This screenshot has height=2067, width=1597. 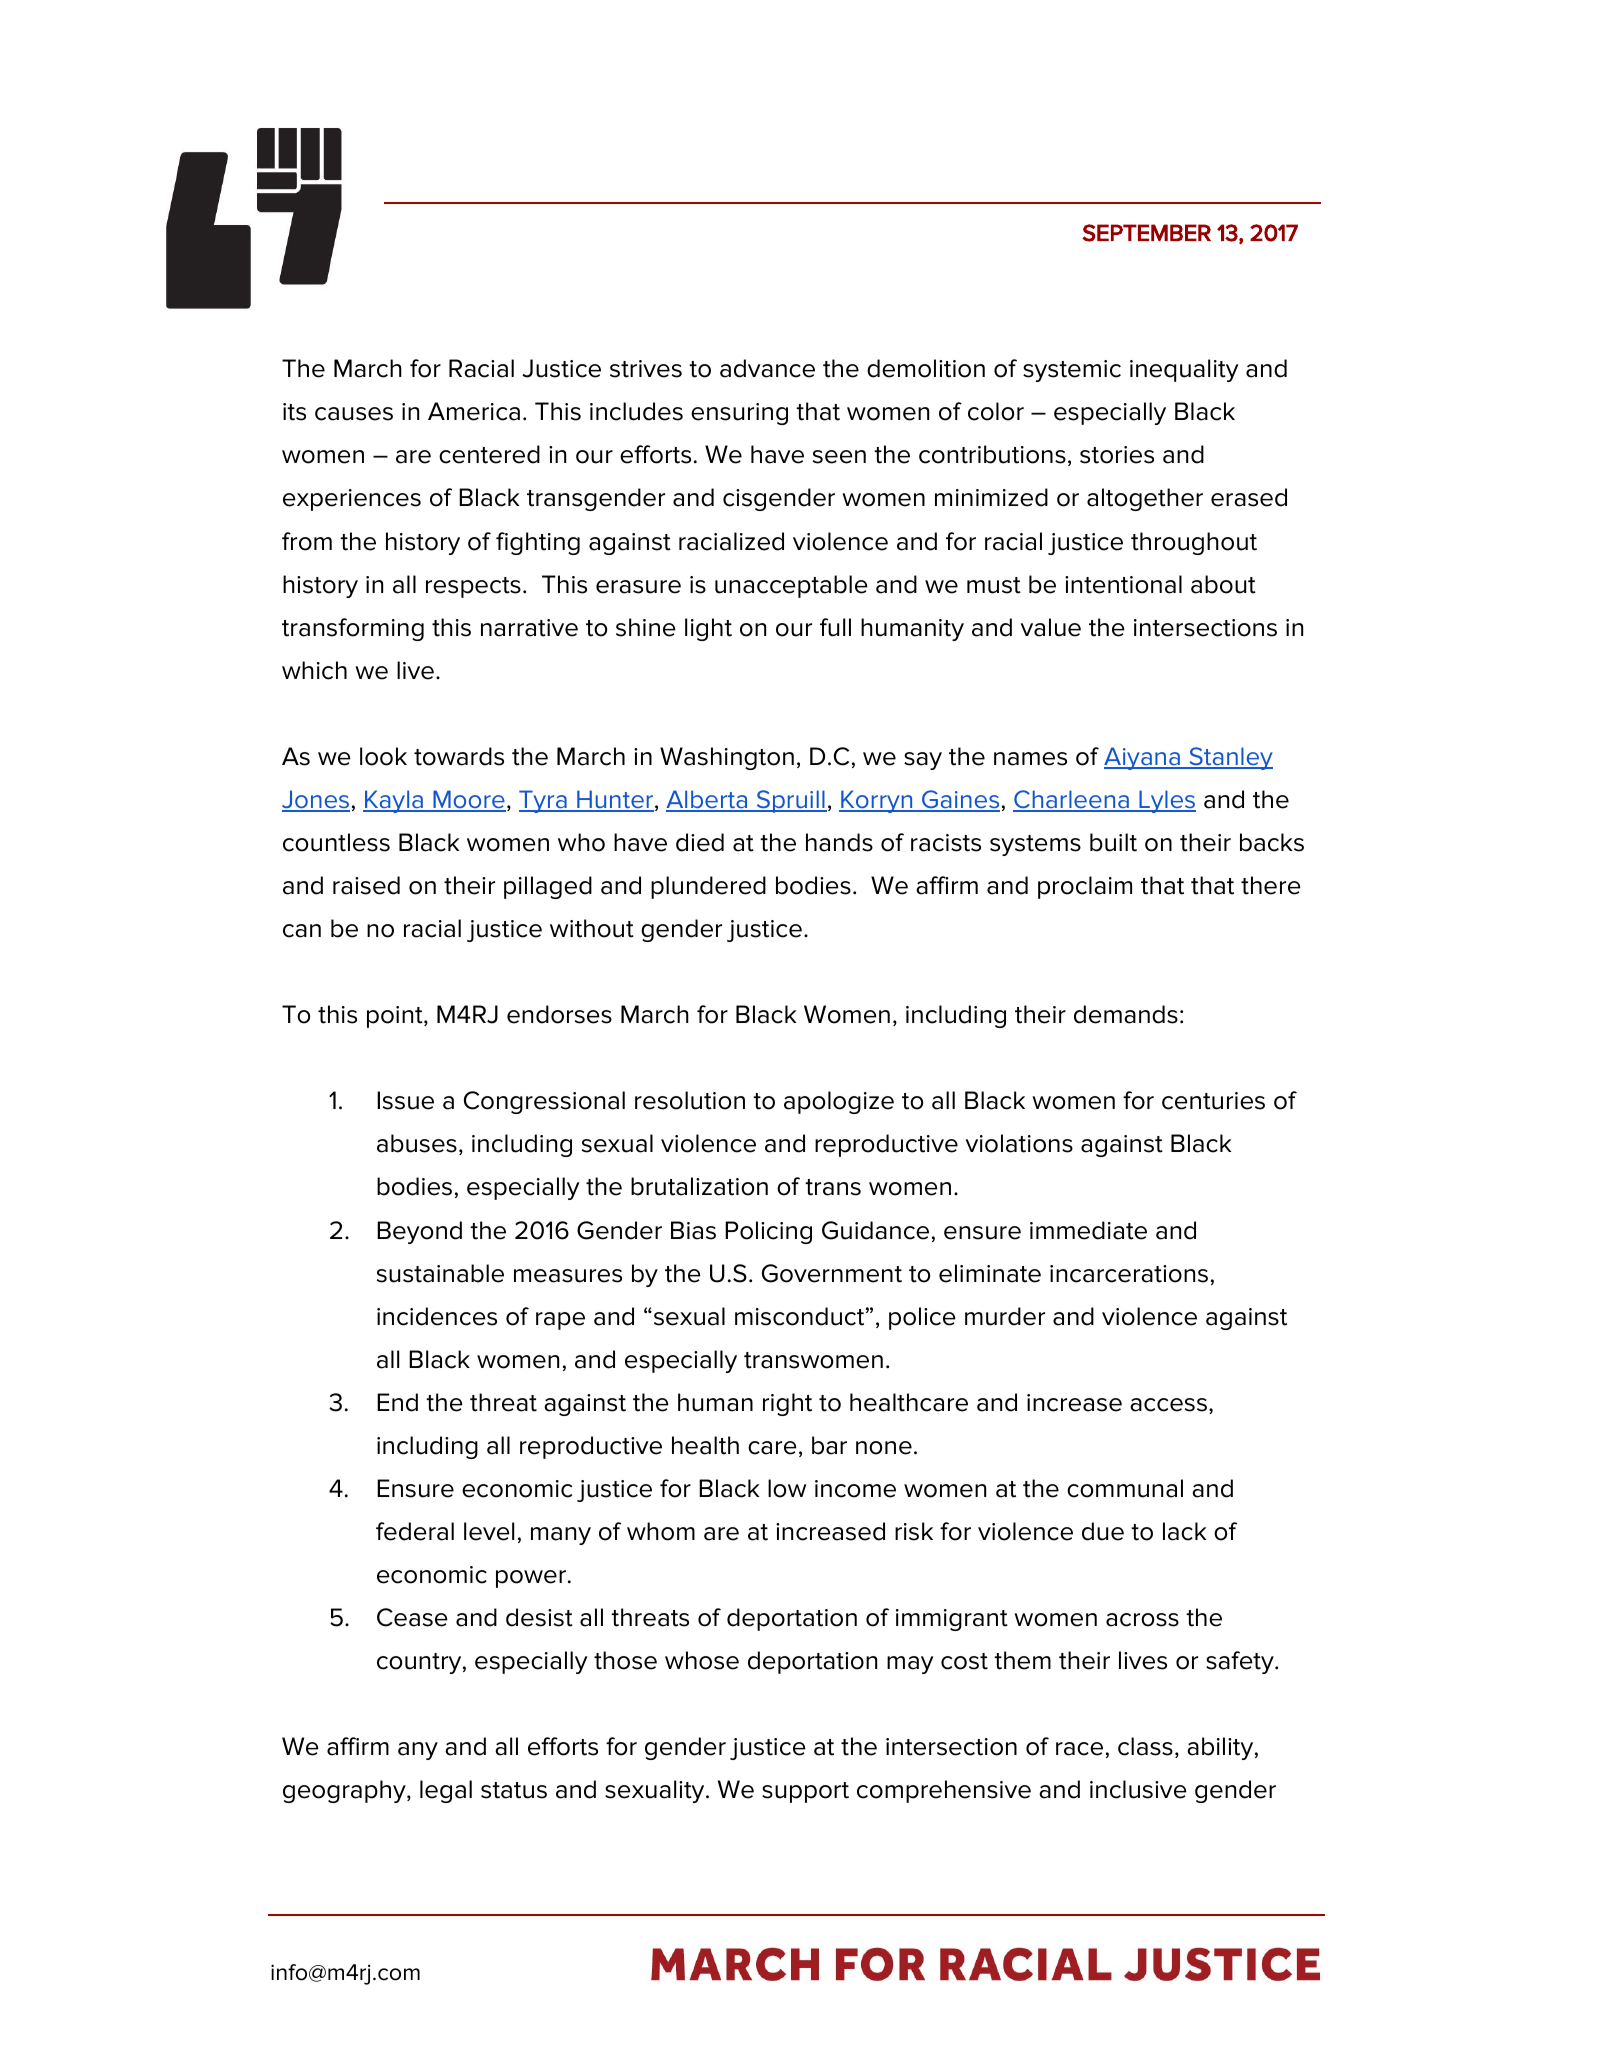 I want to click on legal, so click(x=446, y=1791).
